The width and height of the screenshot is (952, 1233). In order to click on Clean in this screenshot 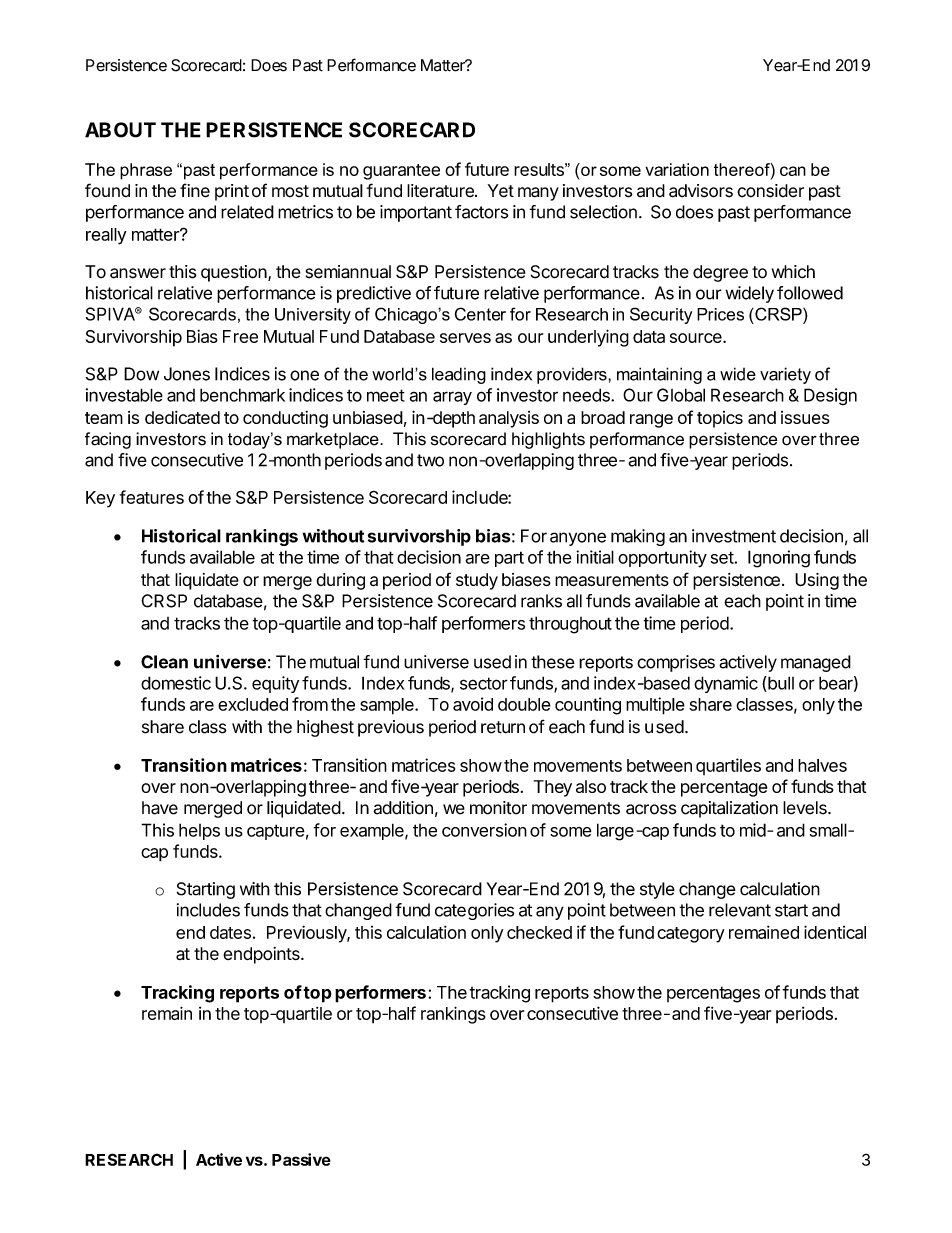, I will do `click(164, 662)`.
